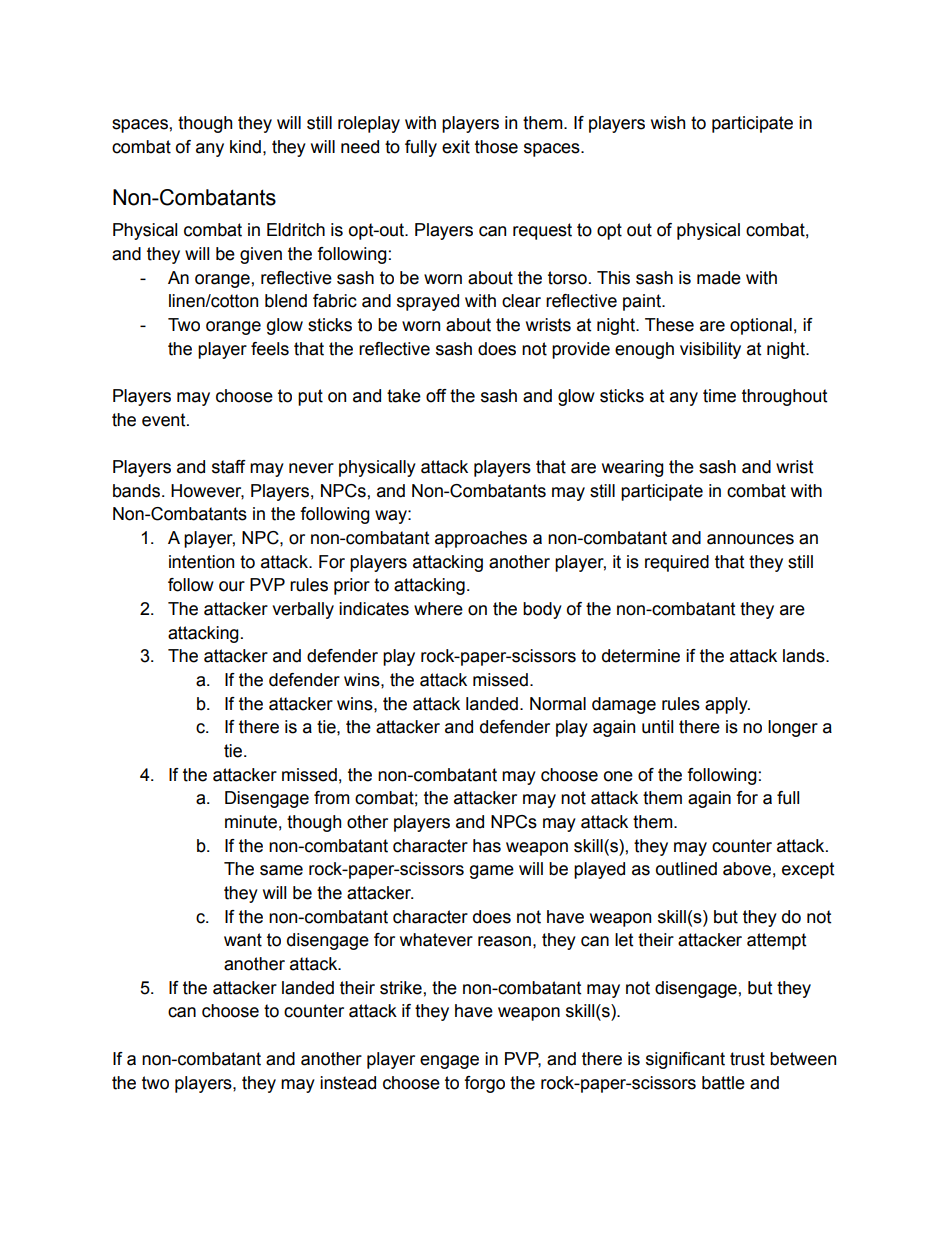 Image resolution: width=952 pixels, height=1233 pixels. What do you see at coordinates (484, 1084) in the page?
I see `forgo` at bounding box center [484, 1084].
